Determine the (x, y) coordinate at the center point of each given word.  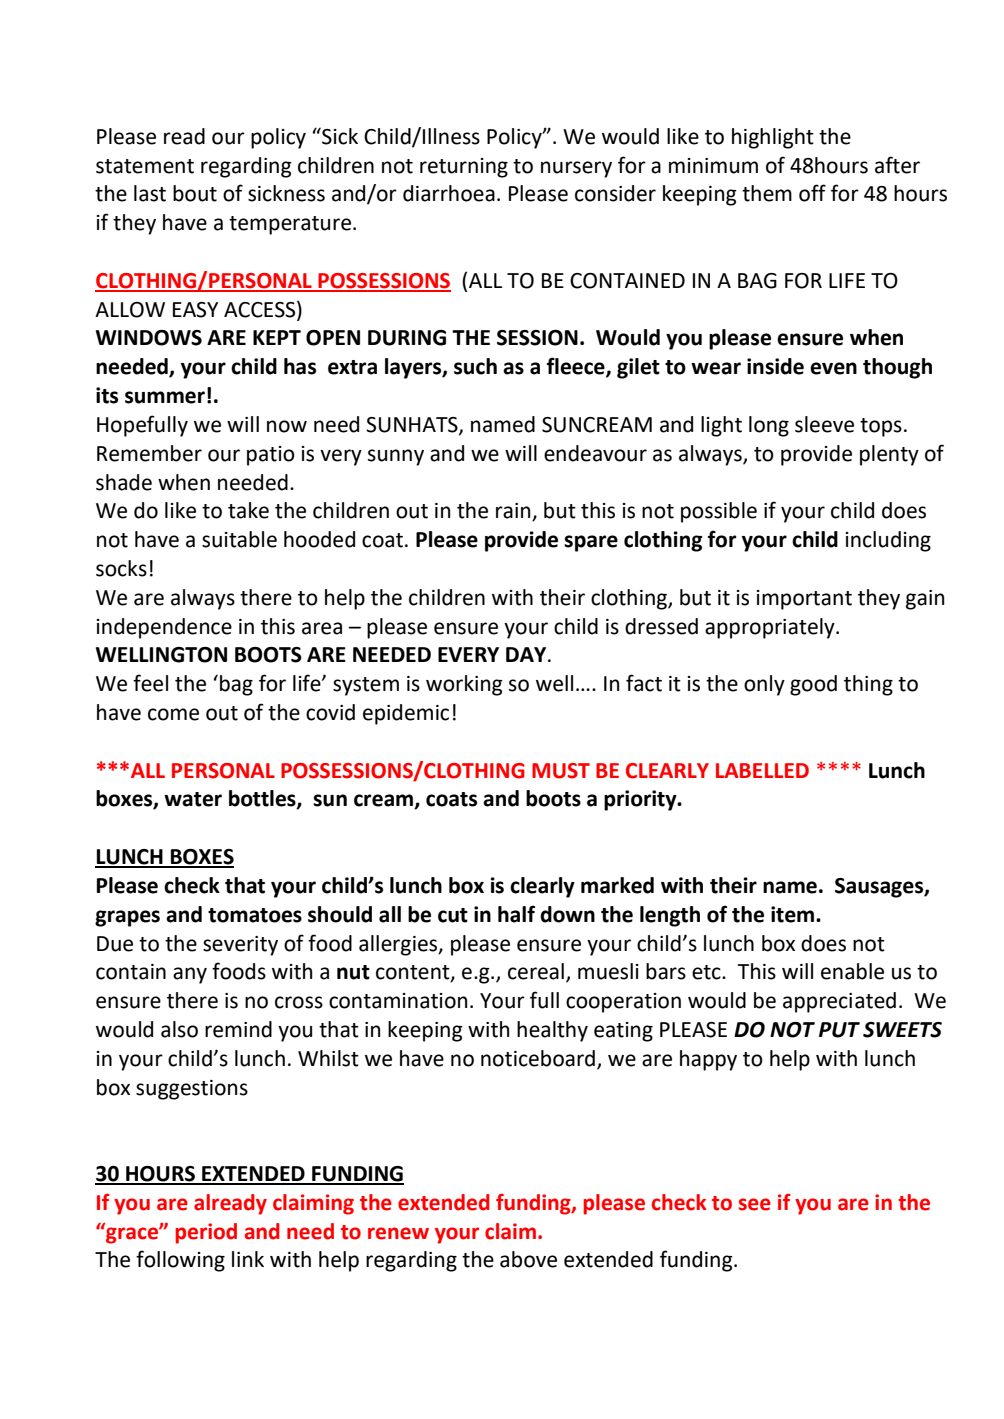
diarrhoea (449, 193)
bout (195, 193)
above (528, 1259)
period (206, 1233)
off (812, 193)
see (755, 1204)
